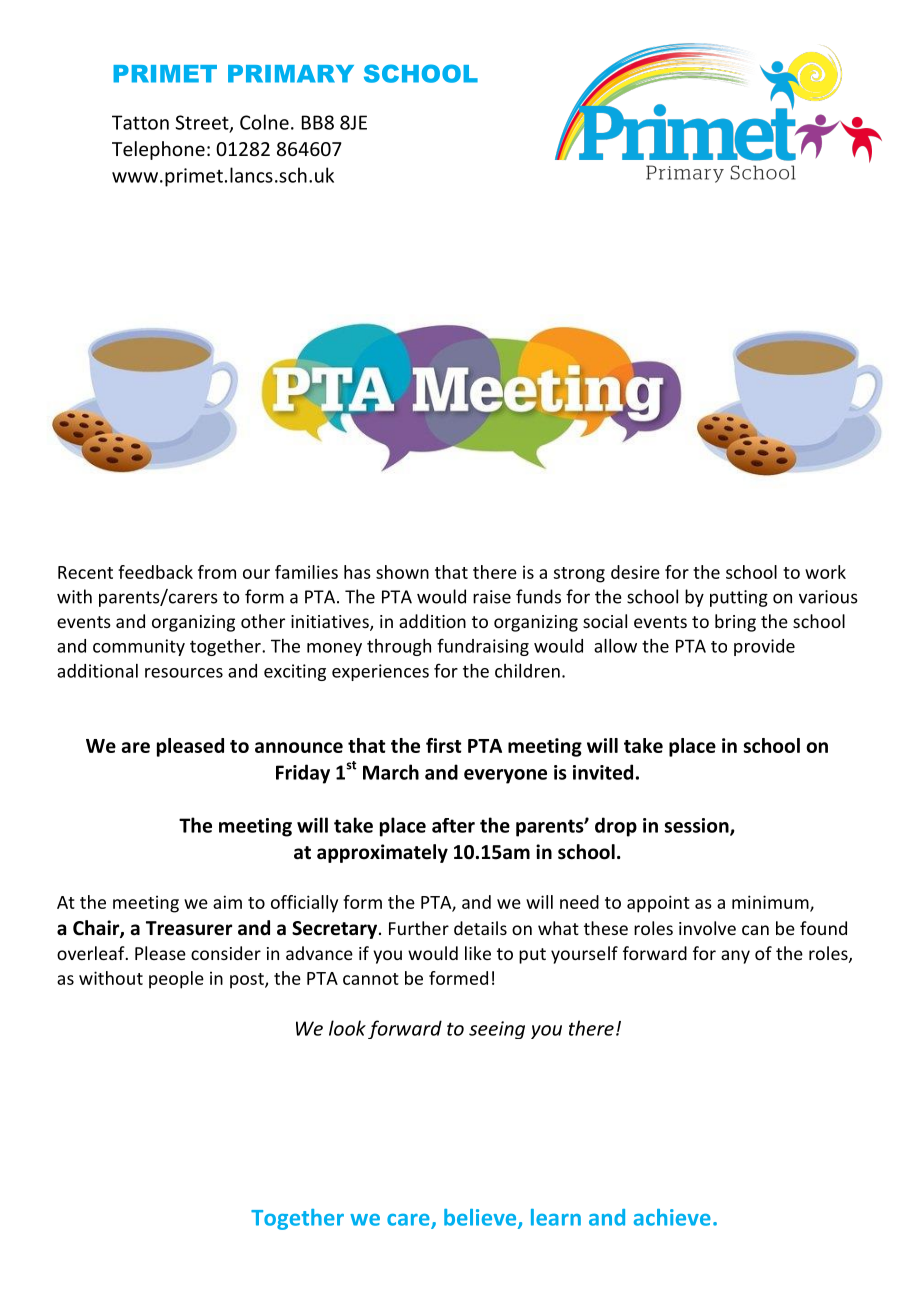 This page has height=1308, width=924. Describe the element at coordinates (825, 572) in the page. I see `work` at that location.
